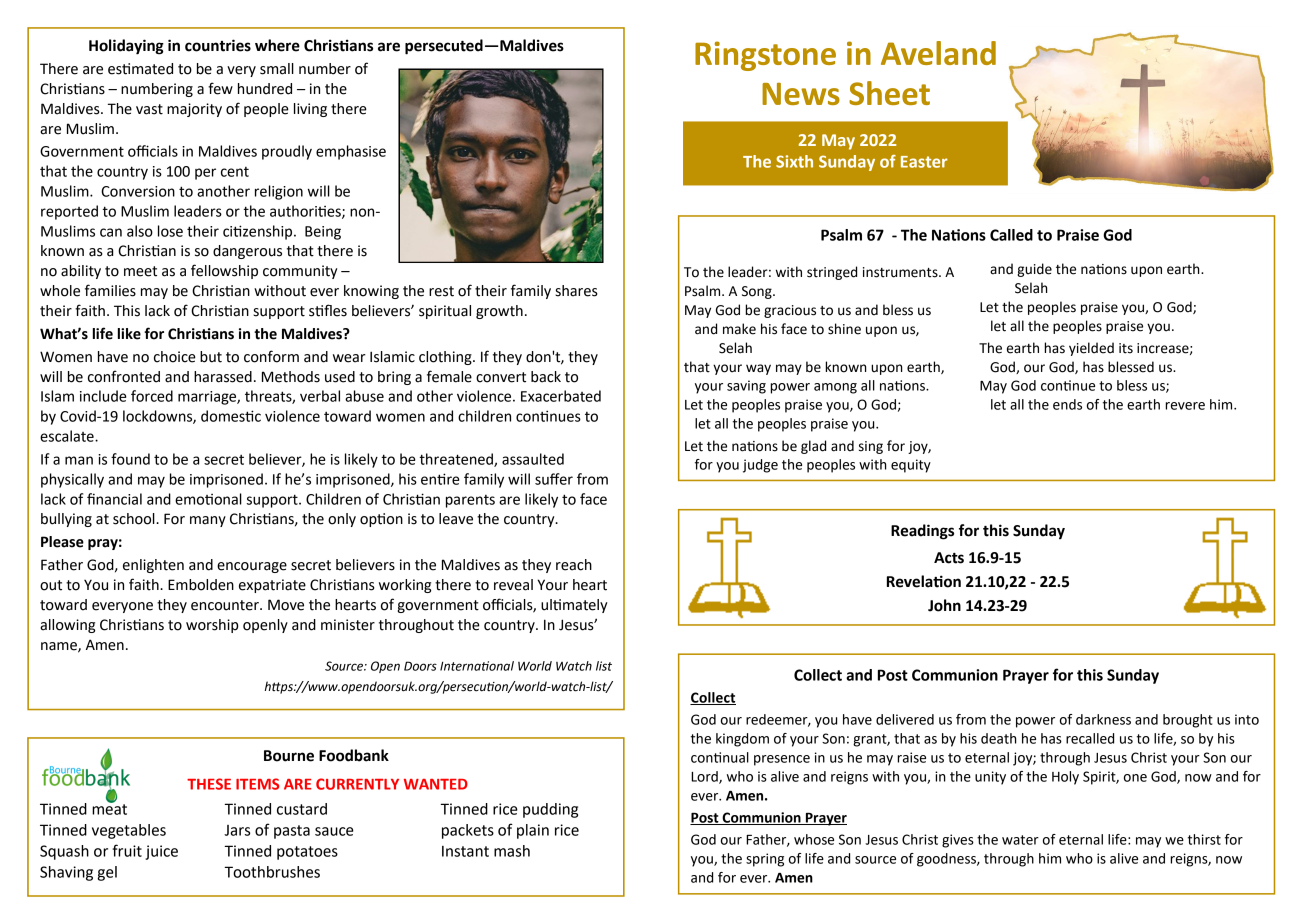  Describe the element at coordinates (765, 860) in the screenshot. I see `spring` at that location.
